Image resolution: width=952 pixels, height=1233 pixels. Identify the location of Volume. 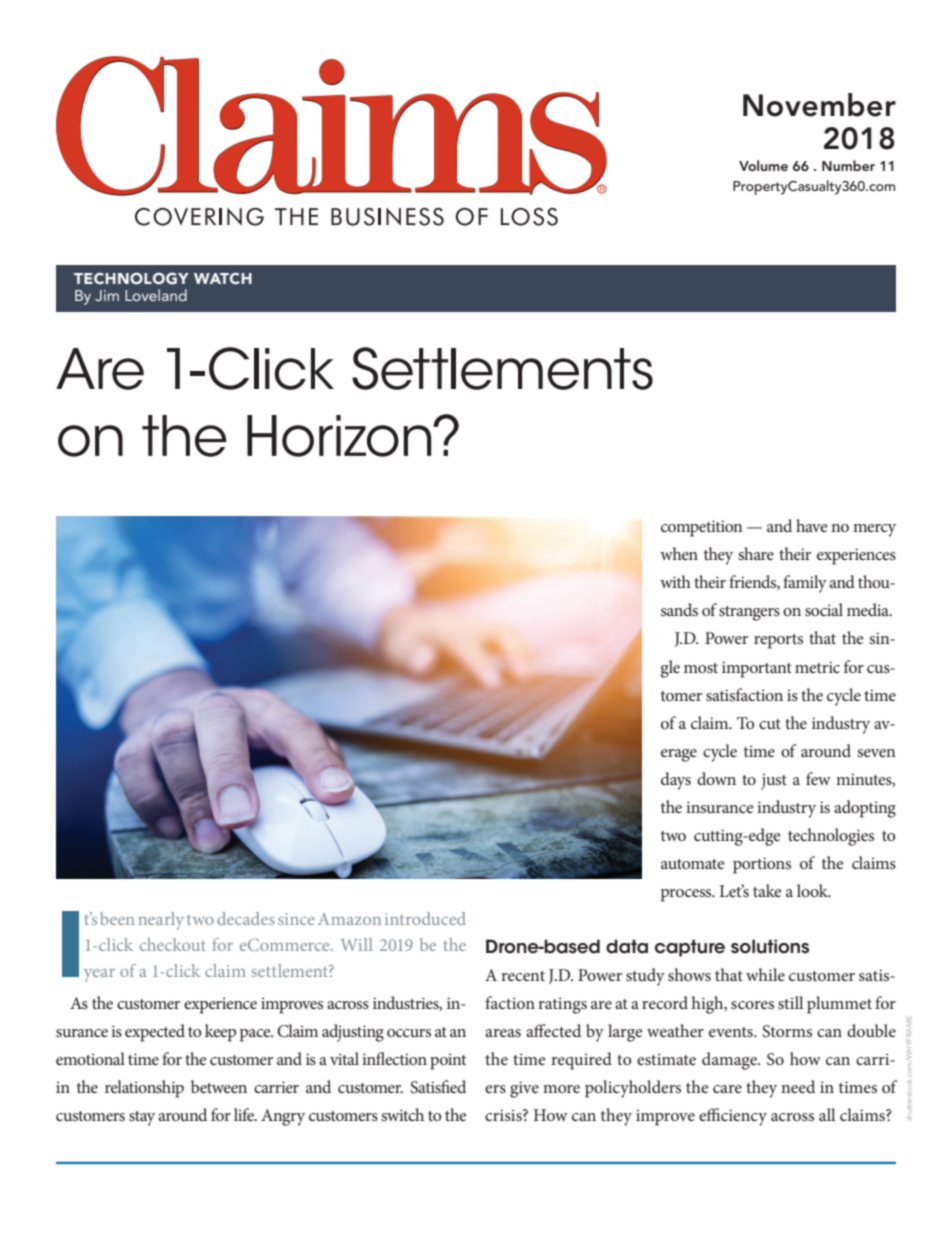
(763, 165).
